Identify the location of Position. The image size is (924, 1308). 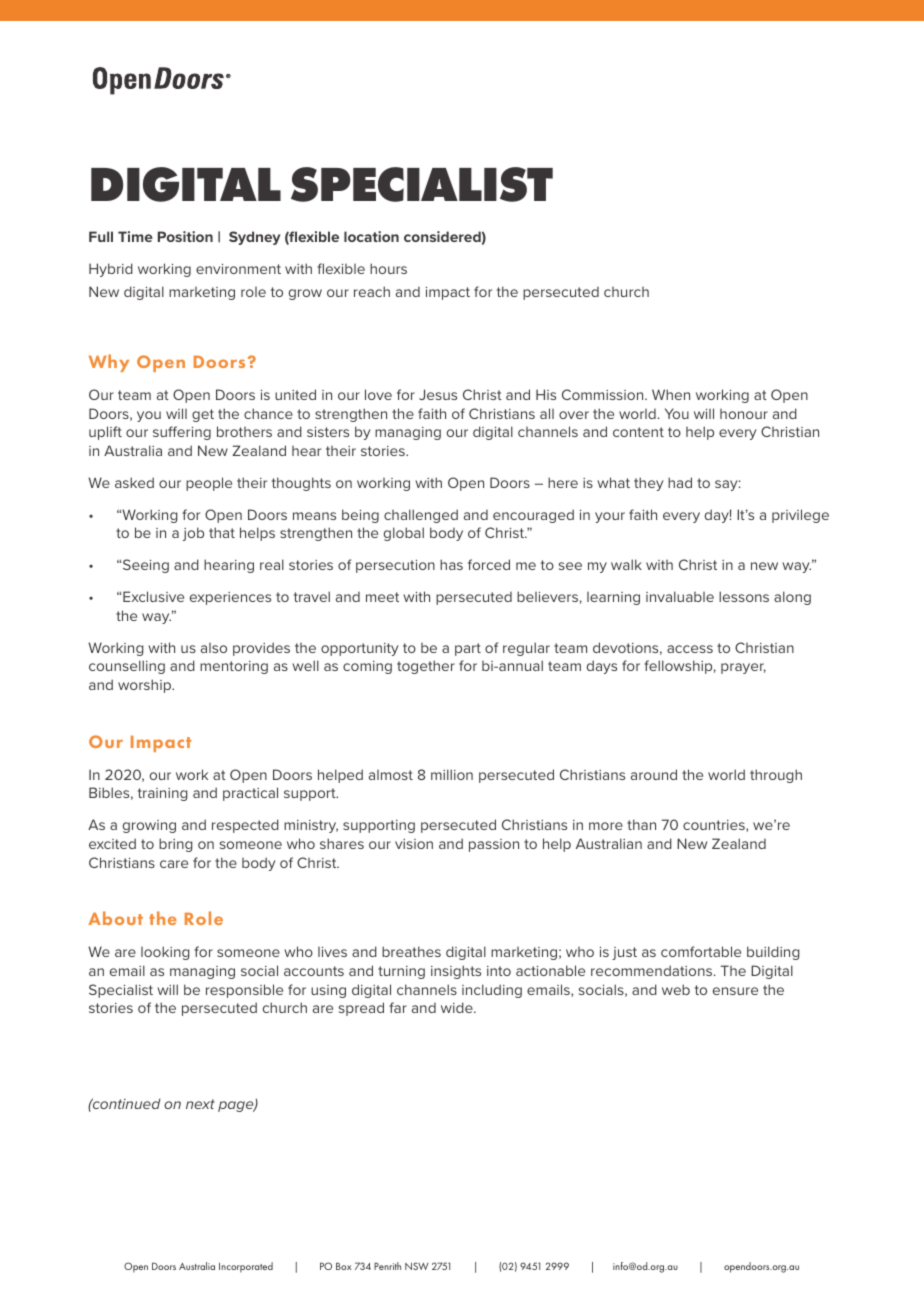
(185, 236).
